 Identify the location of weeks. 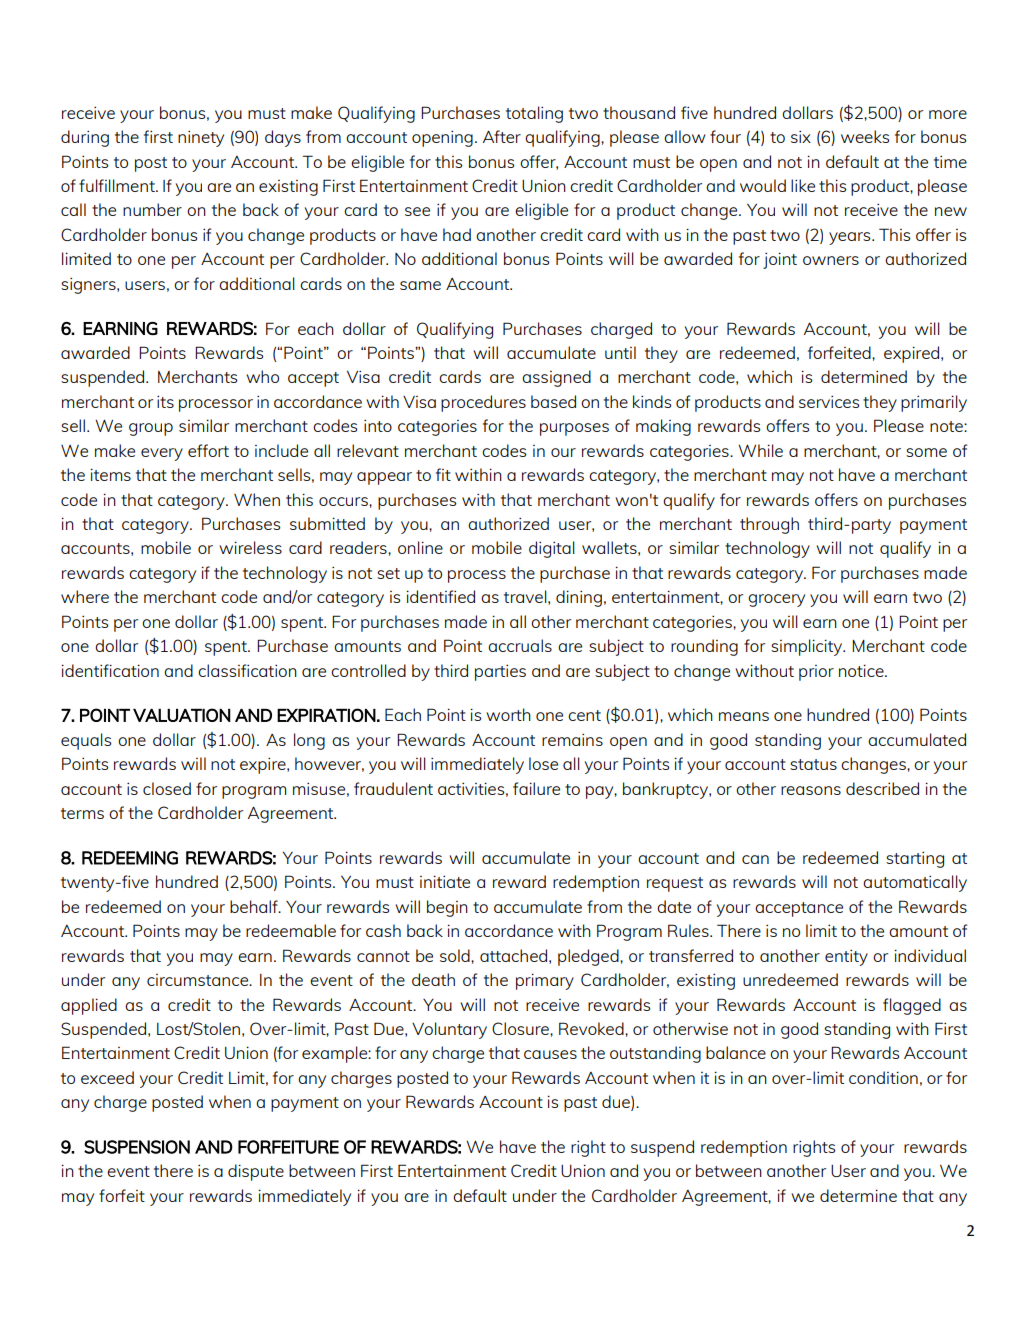
(865, 136).
